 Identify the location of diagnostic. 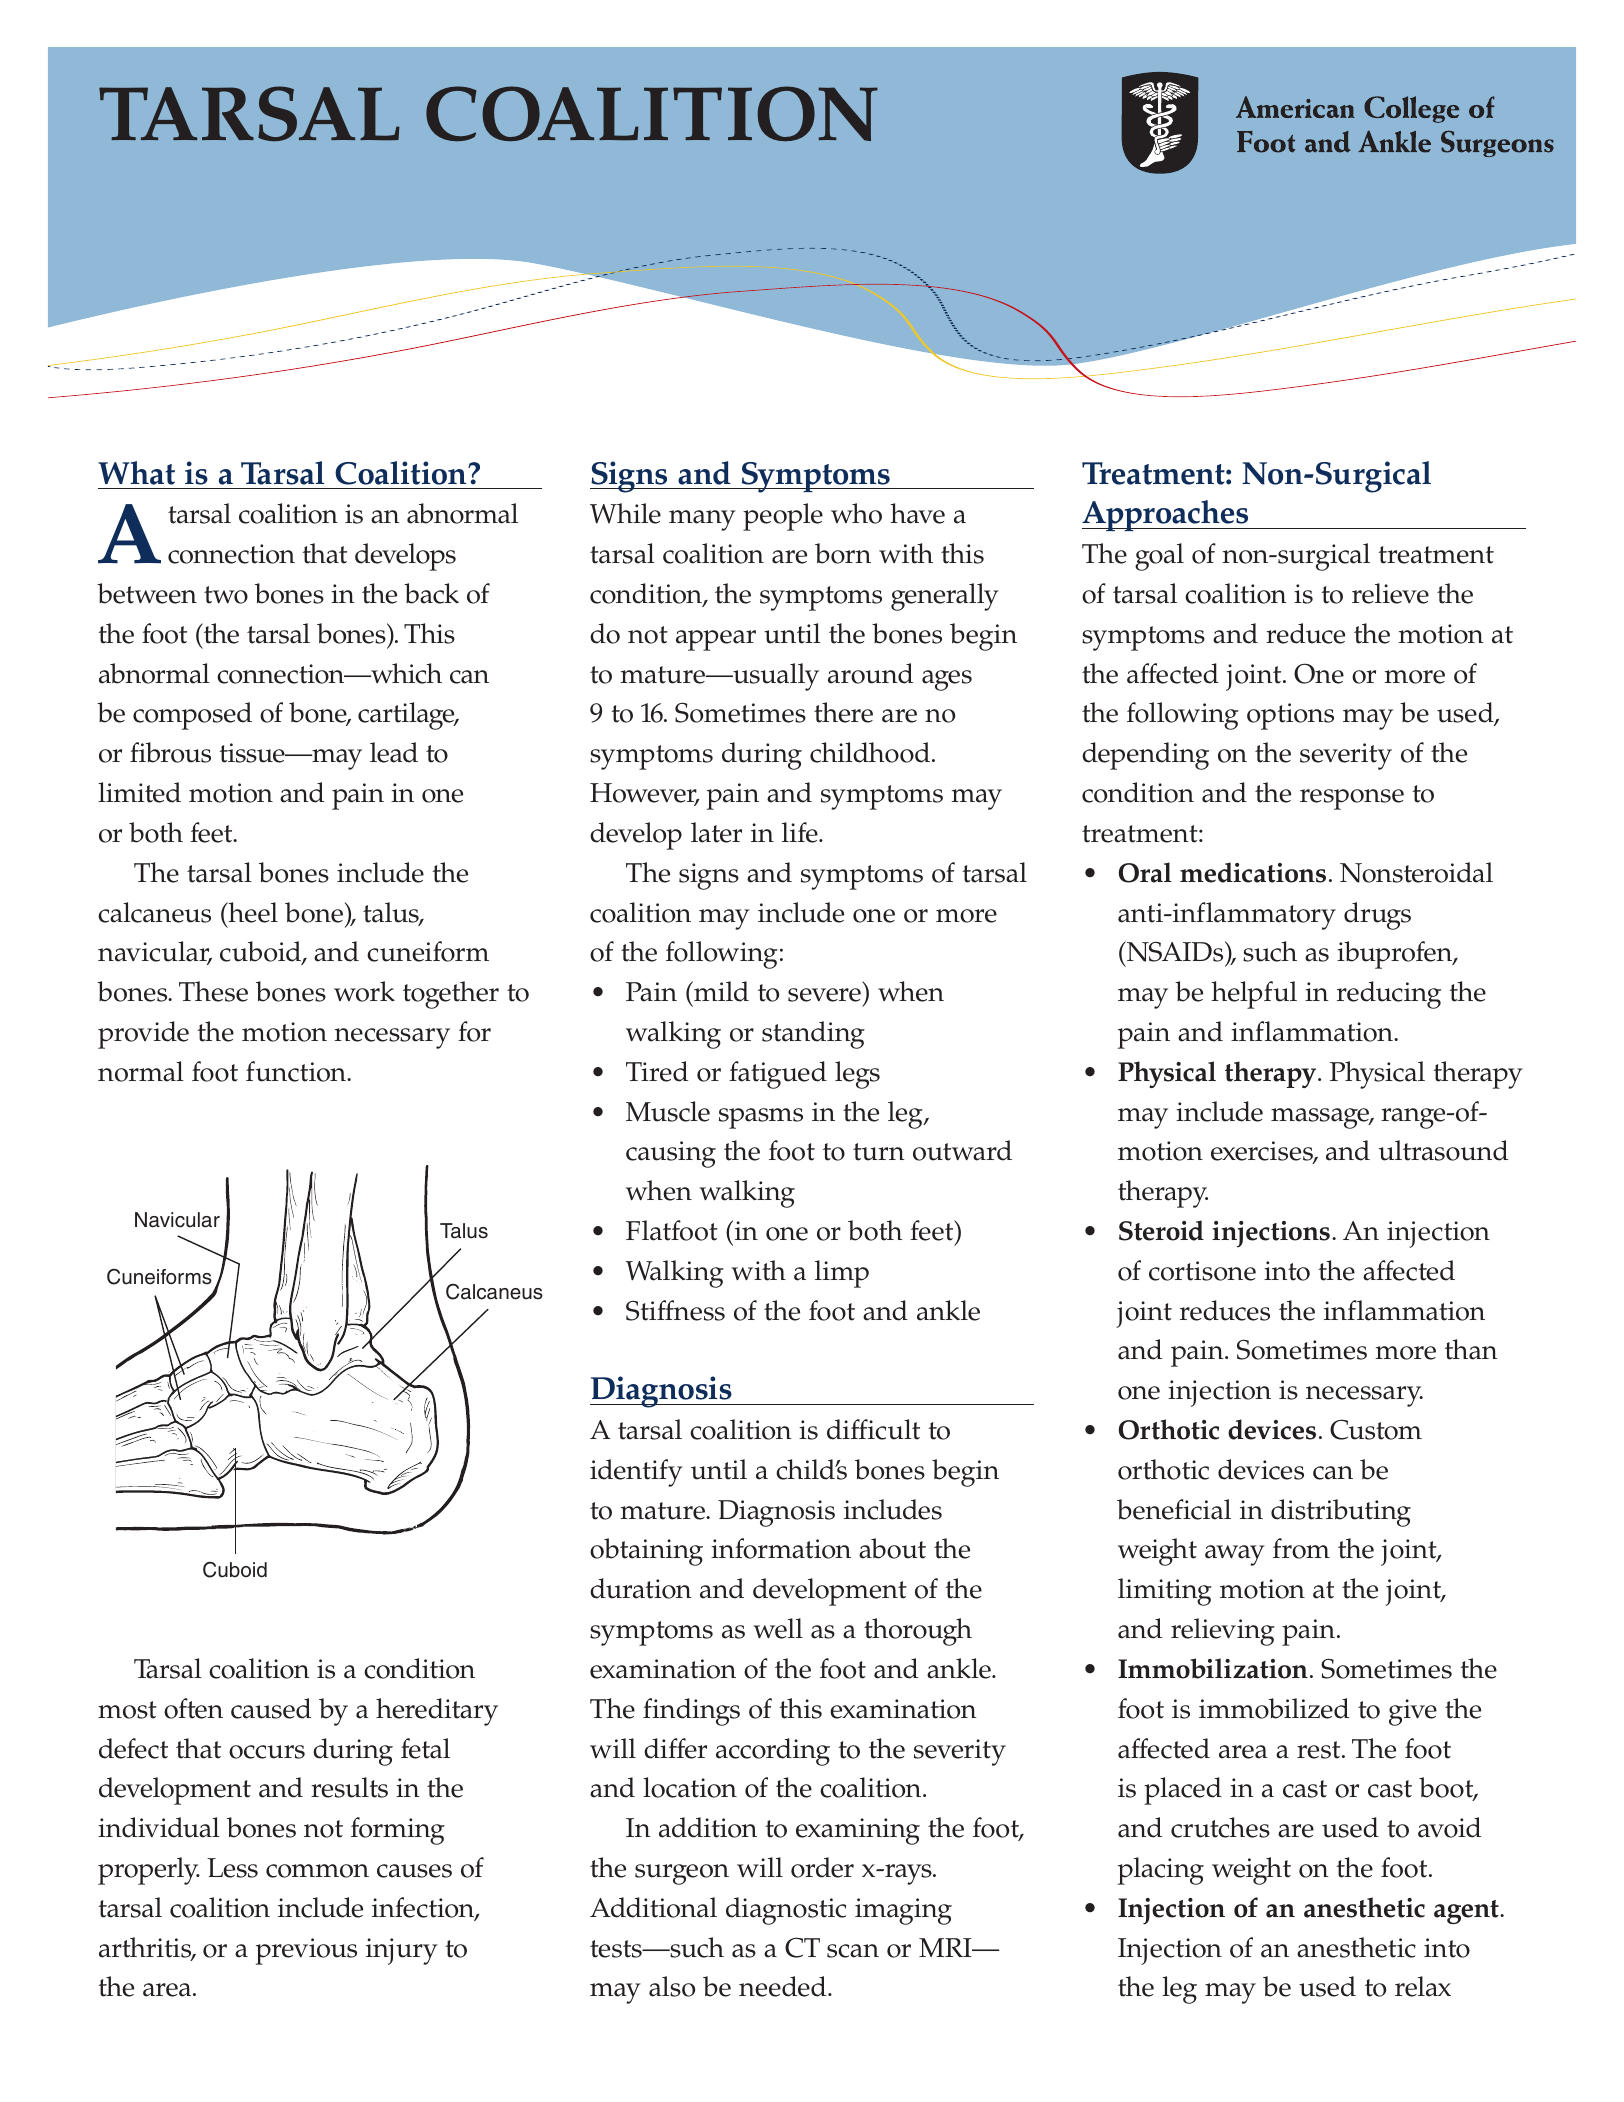
(786, 1911).
